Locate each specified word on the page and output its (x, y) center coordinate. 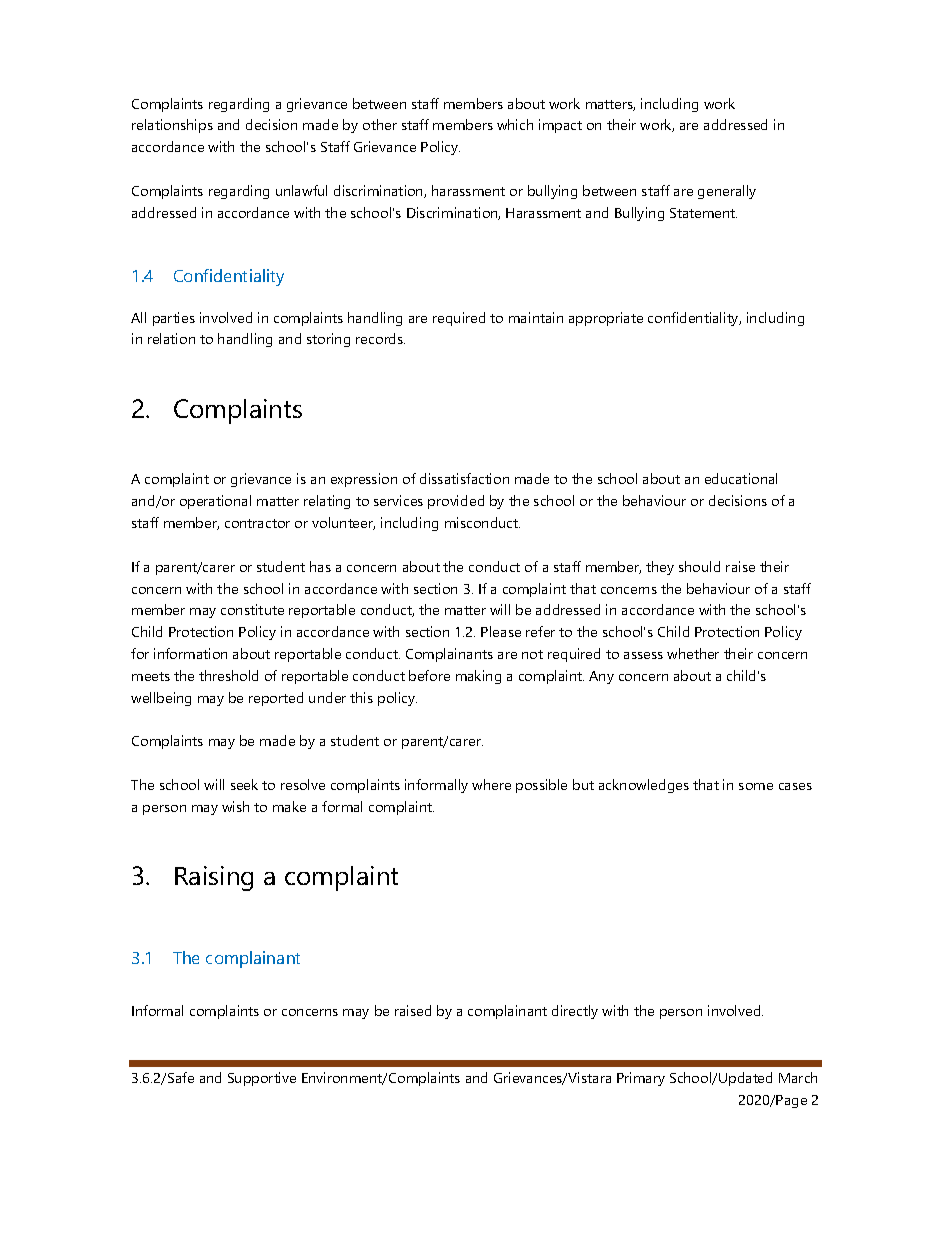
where (491, 784)
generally (727, 192)
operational (215, 502)
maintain (536, 317)
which (515, 124)
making (478, 677)
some (756, 786)
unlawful (301, 190)
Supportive (262, 1079)
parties (174, 319)
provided (456, 502)
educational (741, 478)
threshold (228, 675)
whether (693, 653)
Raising (214, 878)
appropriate (606, 319)
